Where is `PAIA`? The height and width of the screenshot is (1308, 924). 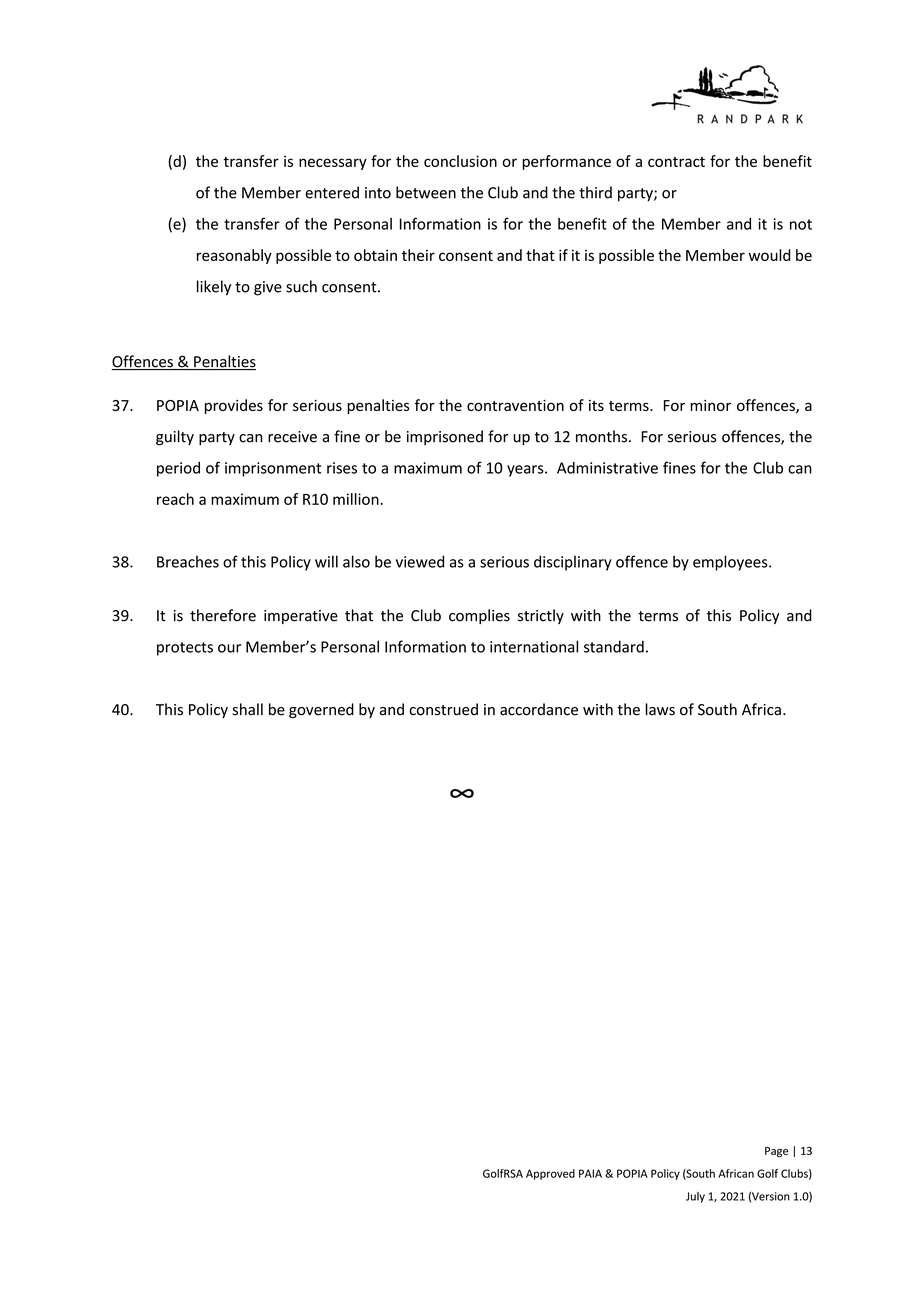 PAIA is located at coordinates (590, 1173).
